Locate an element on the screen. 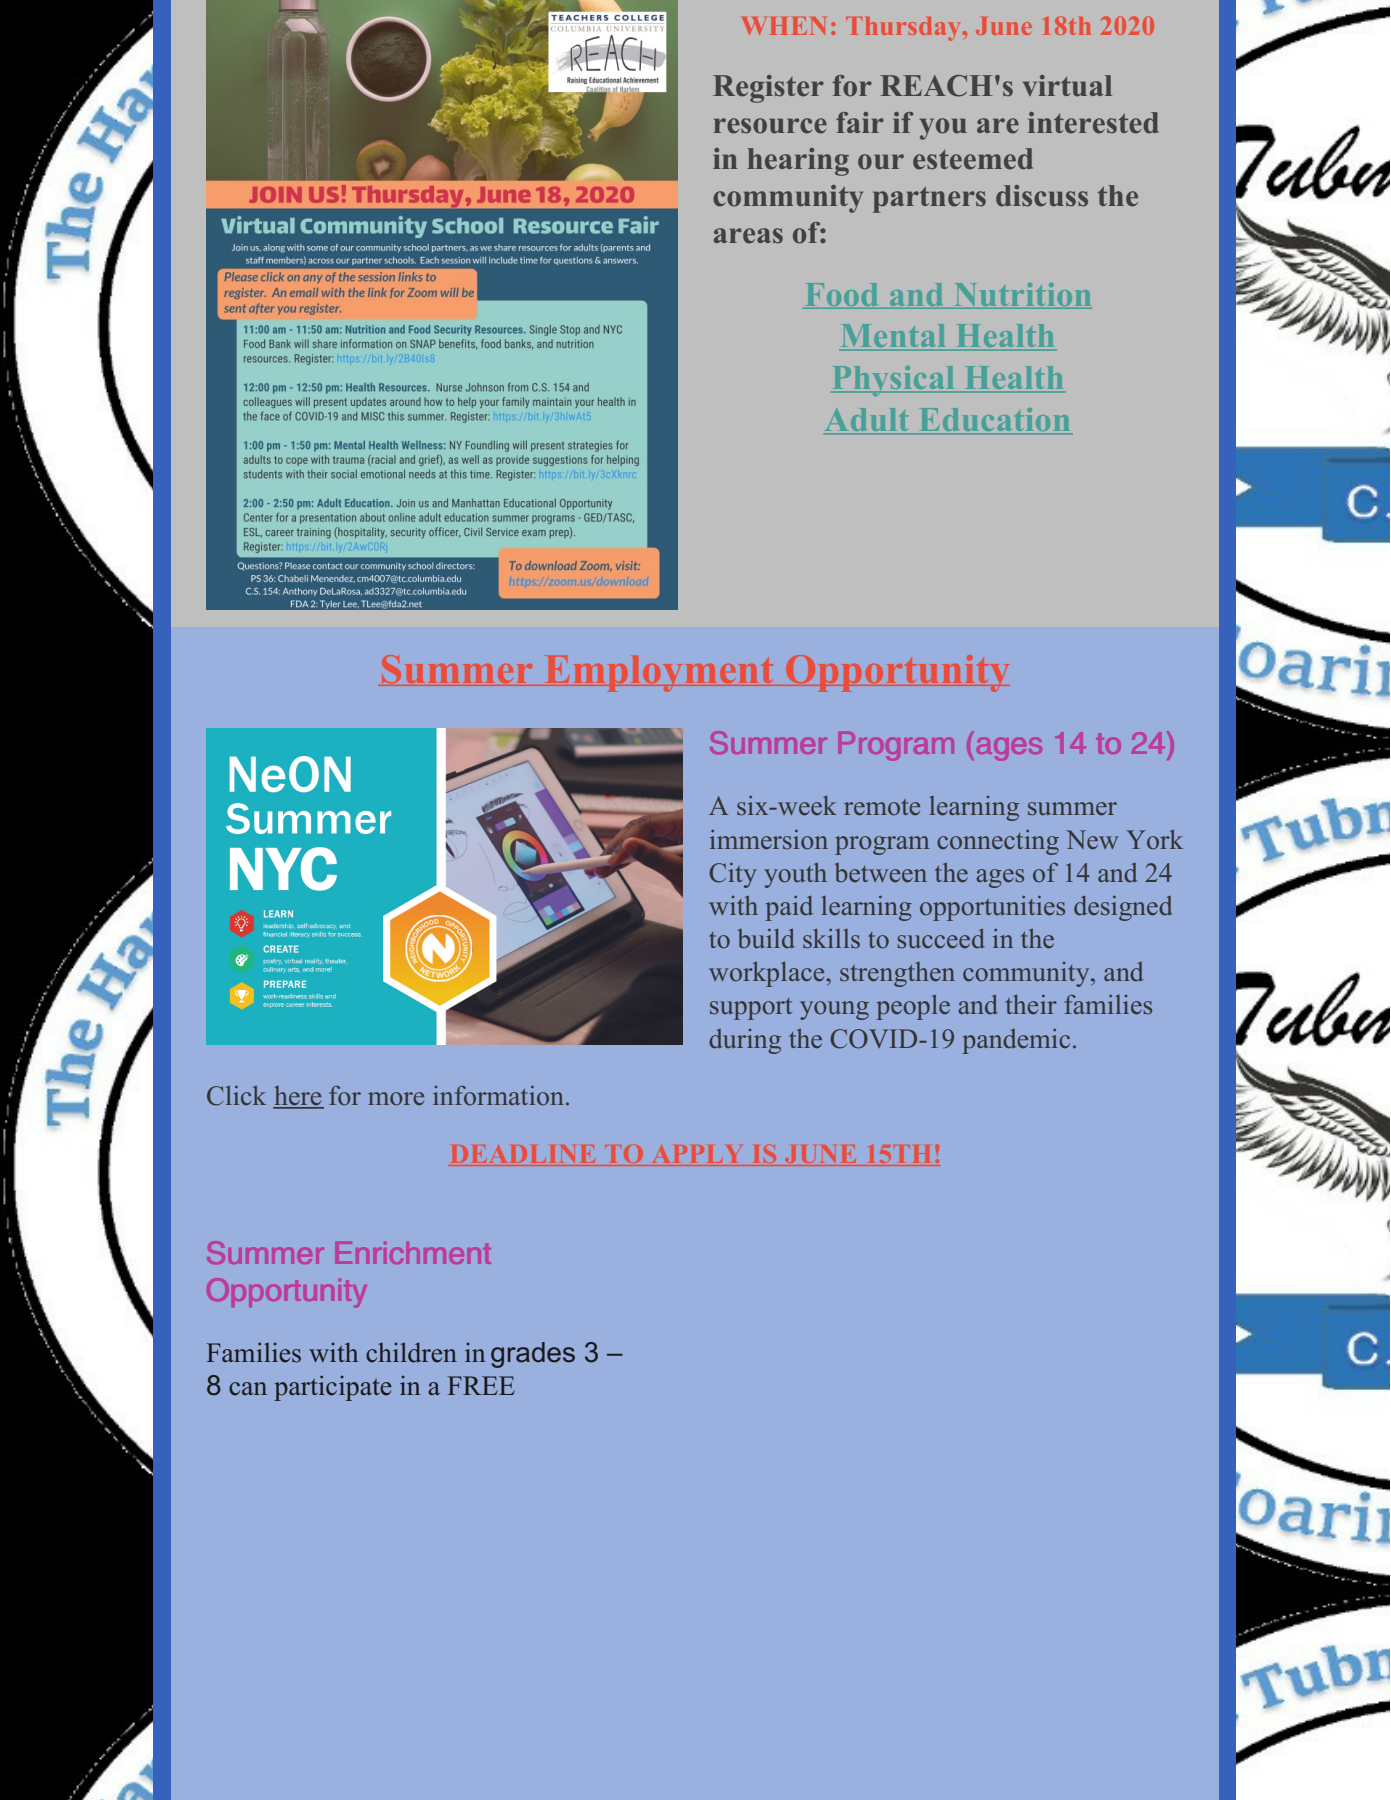  WHEN is located at coordinates (784, 26).
